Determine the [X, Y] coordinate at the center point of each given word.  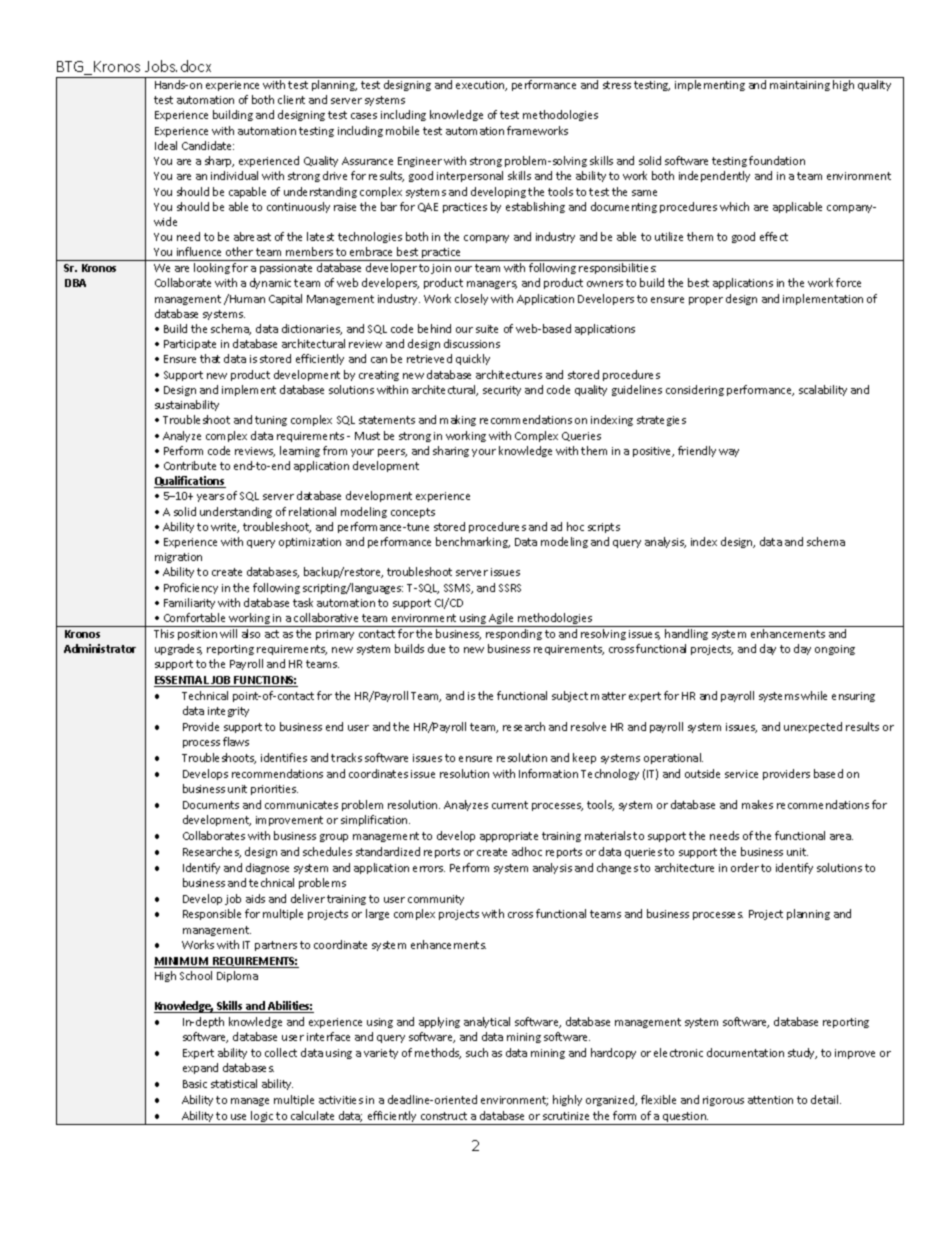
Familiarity [189, 603]
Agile [501, 620]
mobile [402, 130]
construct [444, 1116]
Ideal [166, 145]
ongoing [835, 650]
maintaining [800, 86]
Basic [195, 1084]
